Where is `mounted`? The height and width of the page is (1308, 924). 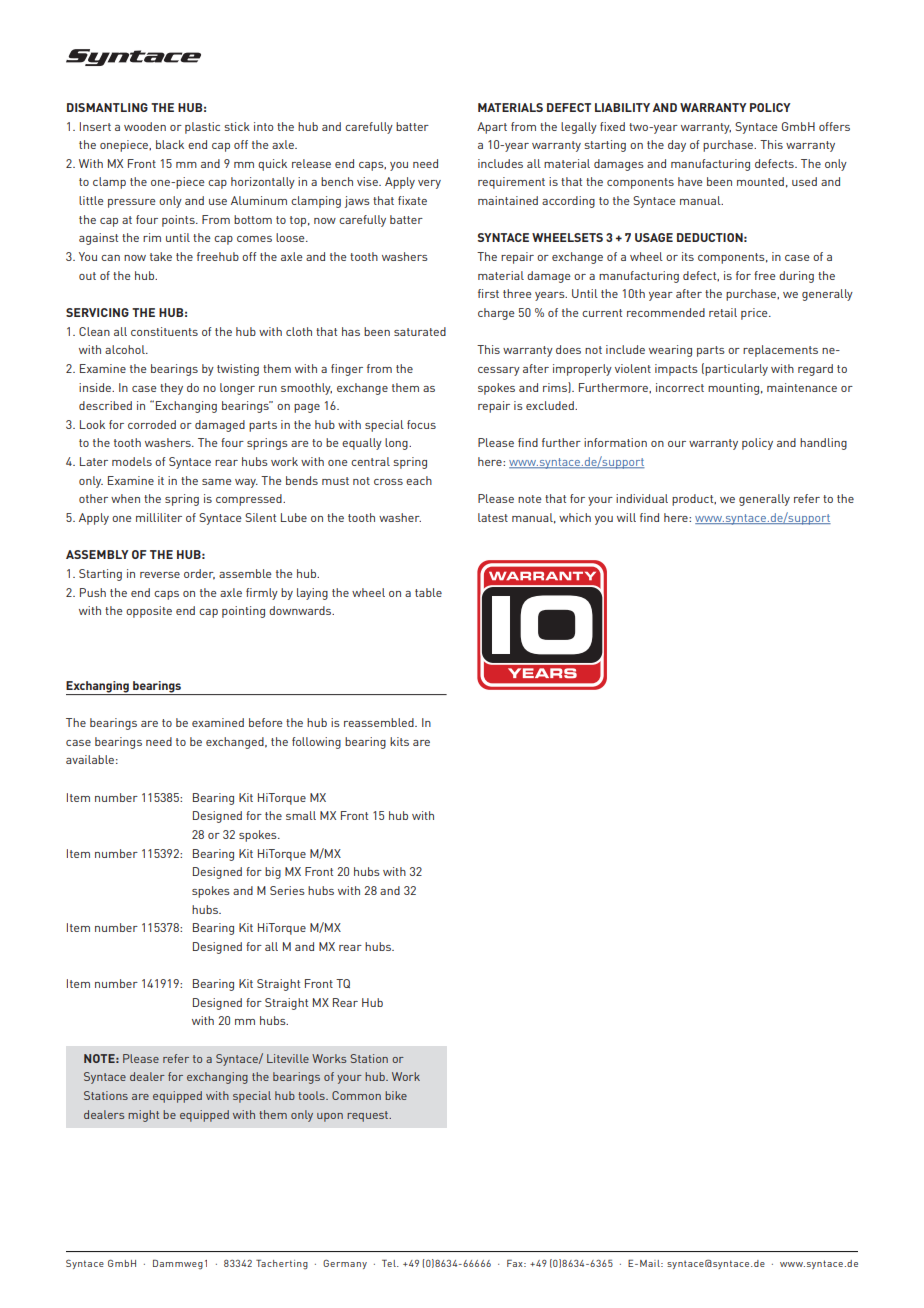 mounted is located at coordinates (760, 181).
